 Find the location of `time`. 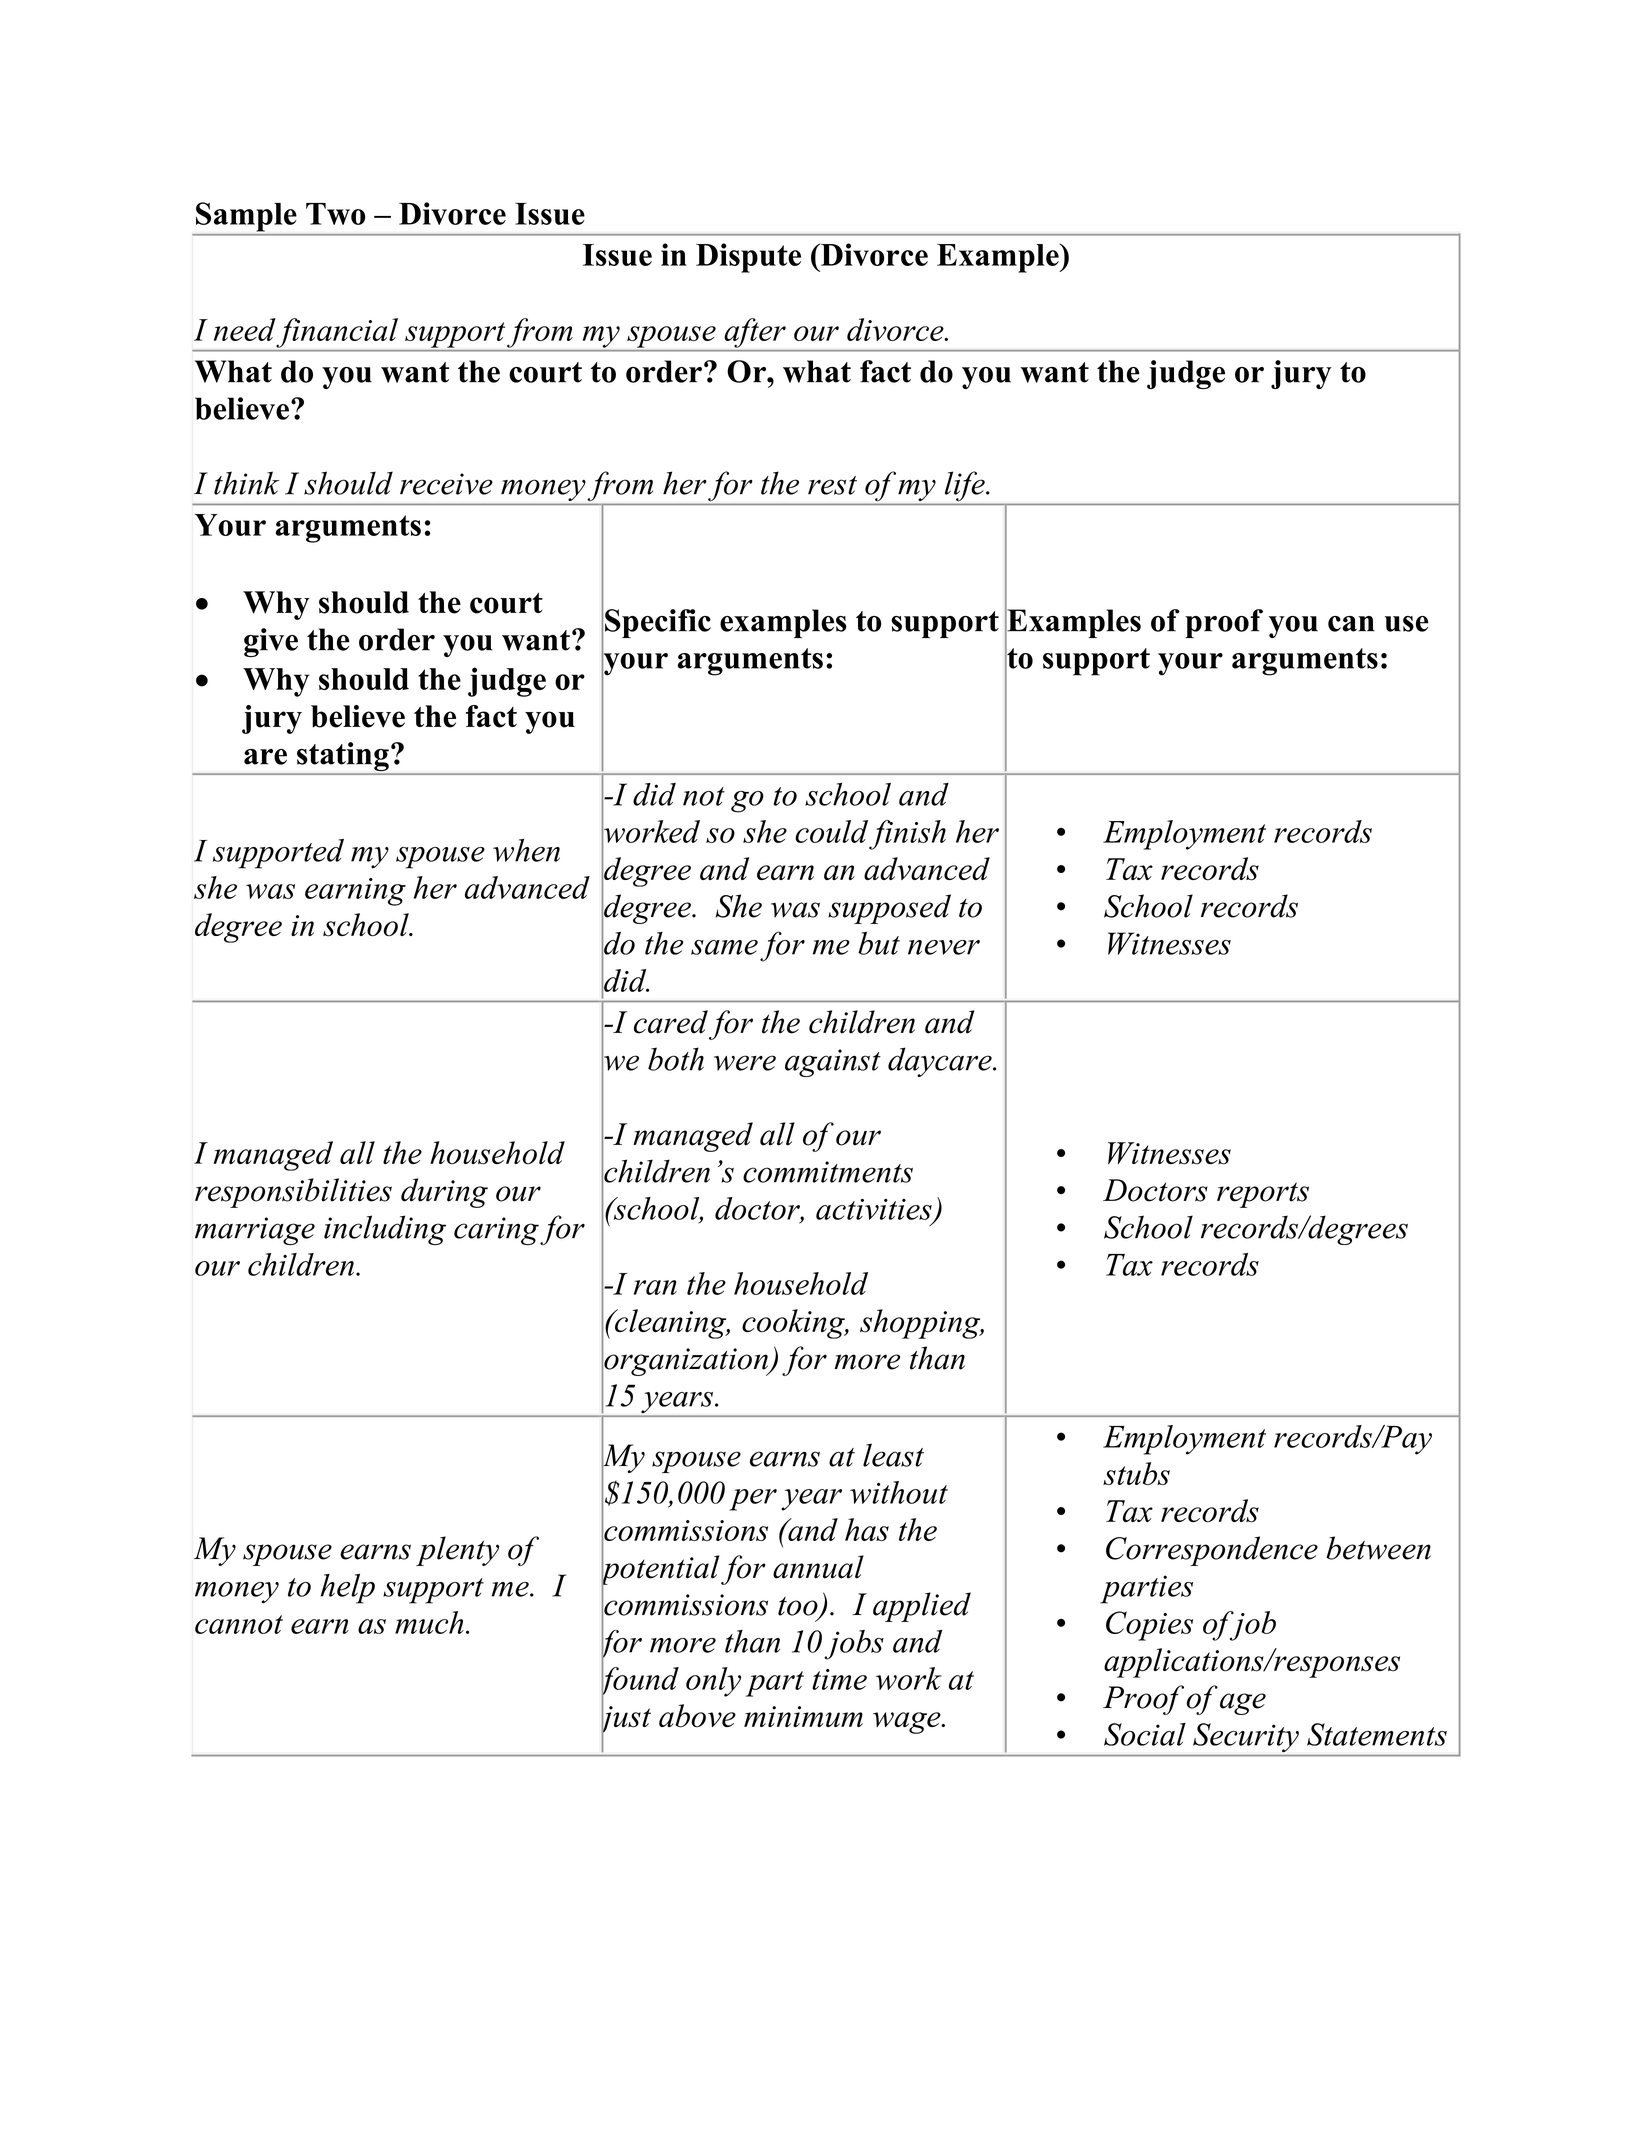

time is located at coordinates (839, 1679).
